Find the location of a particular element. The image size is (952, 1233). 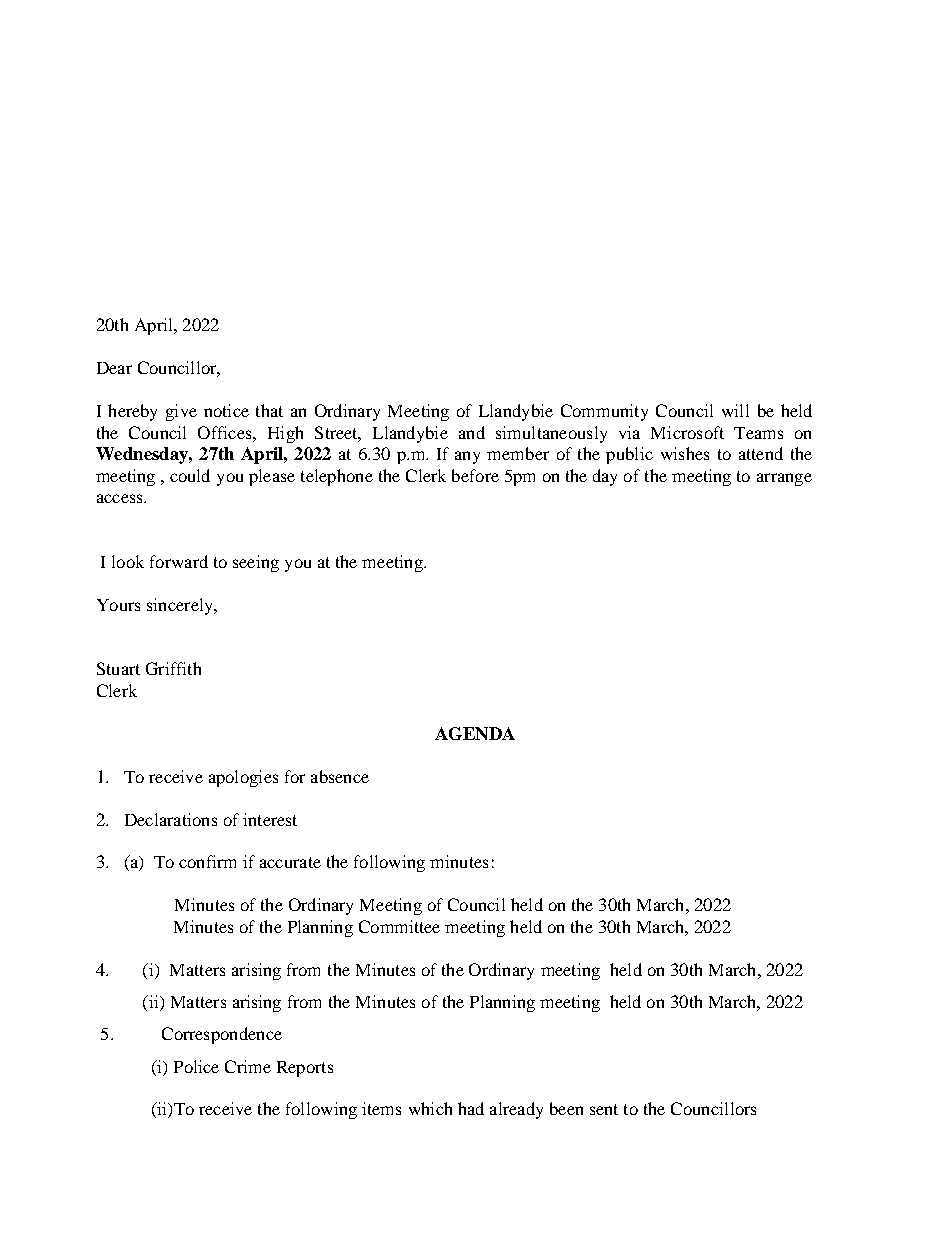

AGENDA is located at coordinates (475, 733).
